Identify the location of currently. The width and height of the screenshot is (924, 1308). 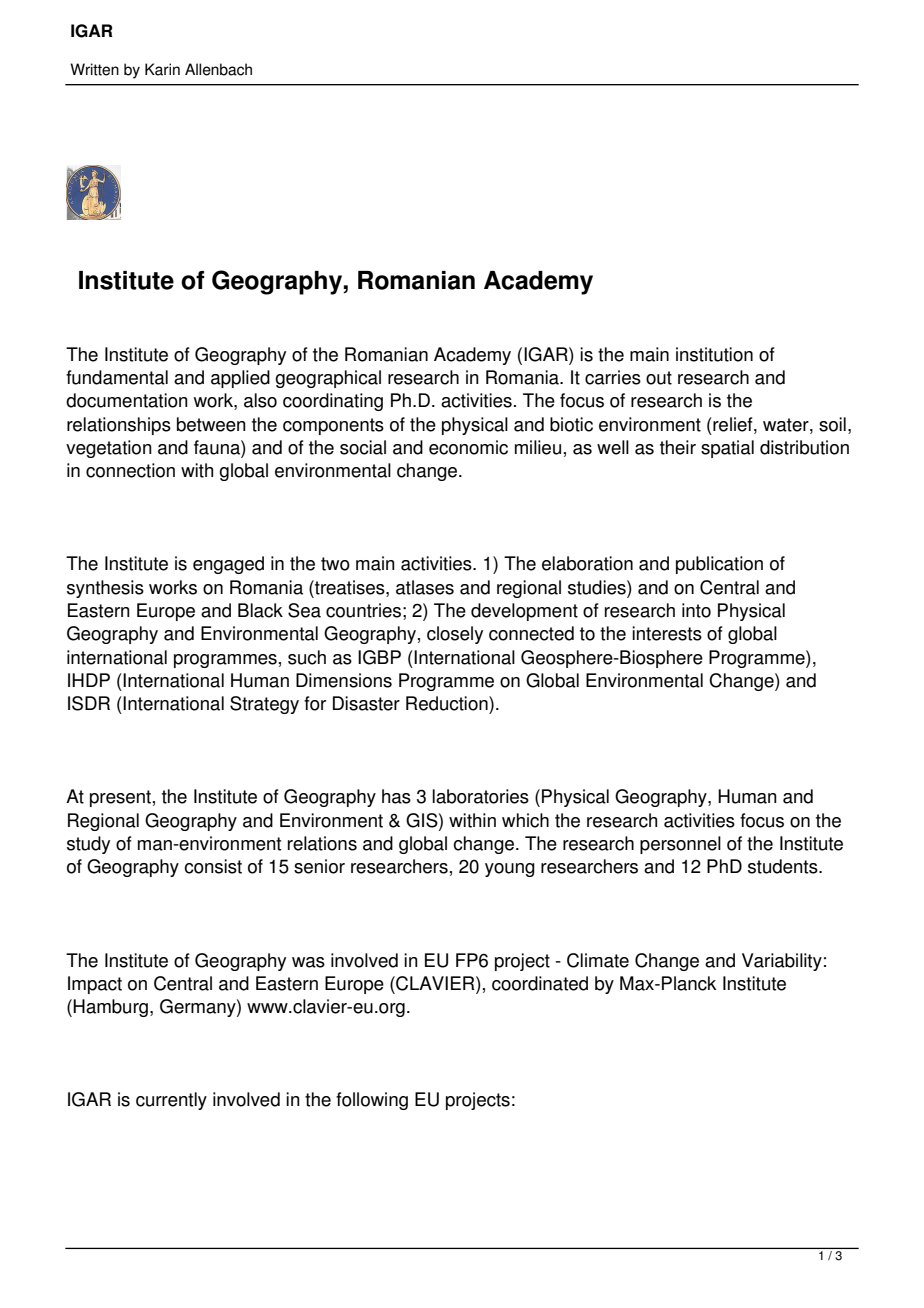
(171, 1101).
